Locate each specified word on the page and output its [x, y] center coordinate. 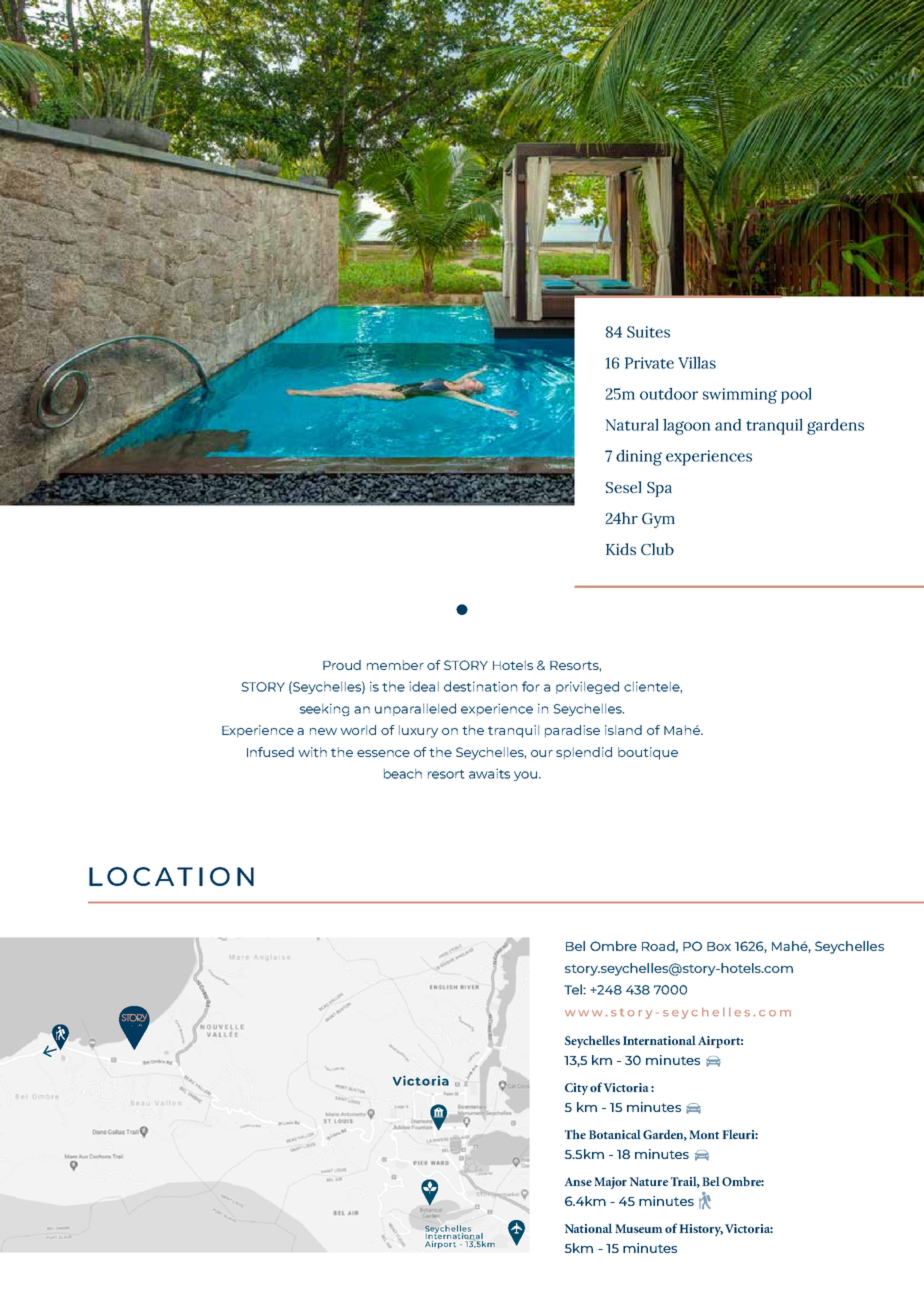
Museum [638, 1228]
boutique [648, 753]
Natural [632, 424]
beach [403, 774]
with [312, 752]
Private [649, 363]
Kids [621, 549]
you [527, 776]
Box [719, 946]
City [576, 1089]
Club [657, 549]
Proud [342, 665]
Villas [697, 362]
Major [610, 1183]
